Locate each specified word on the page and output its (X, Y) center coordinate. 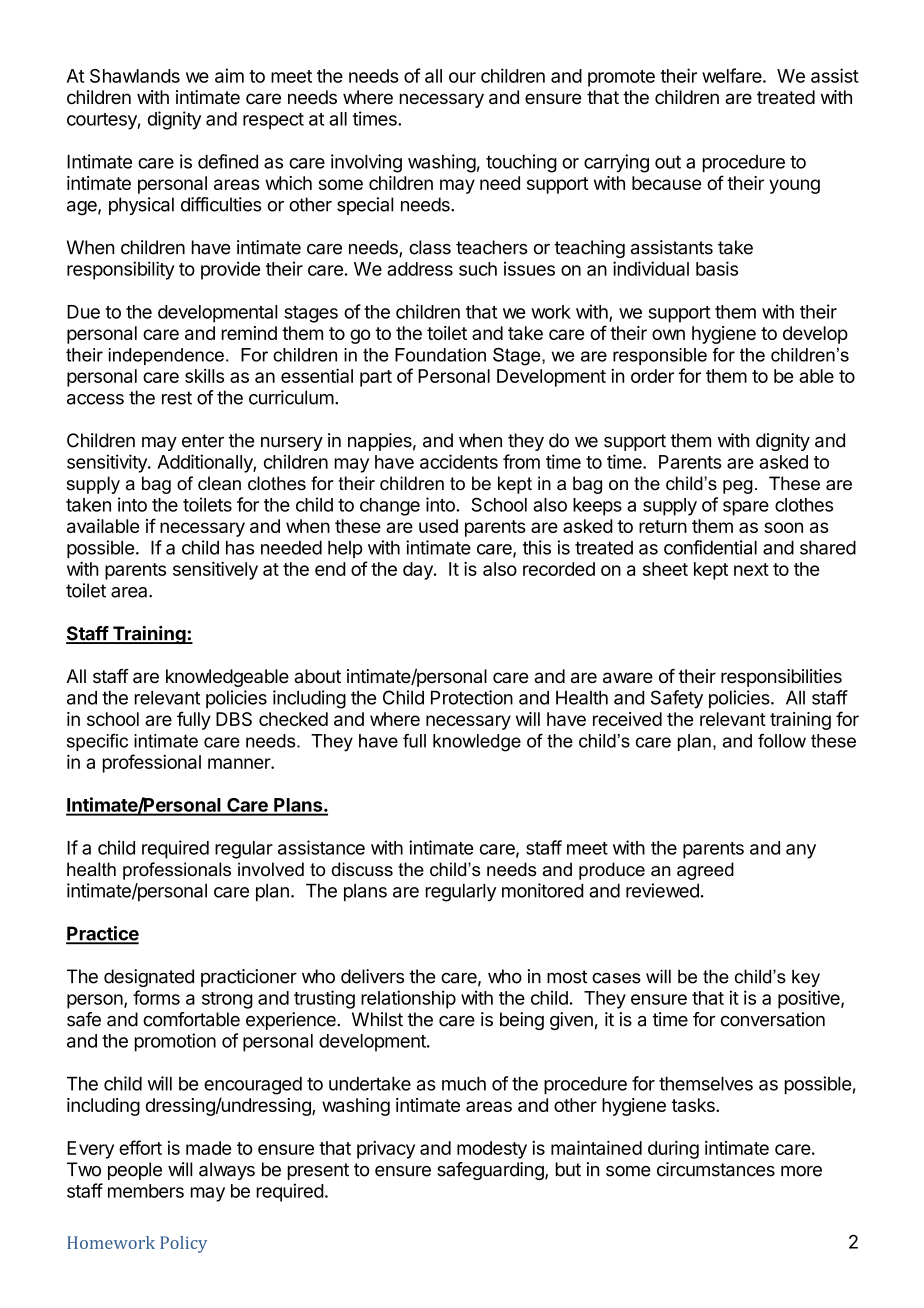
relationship (408, 999)
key (806, 978)
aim (229, 75)
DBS (234, 719)
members (146, 1191)
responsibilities (781, 678)
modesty (492, 1150)
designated (149, 978)
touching (521, 163)
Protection (472, 697)
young (794, 186)
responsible (660, 356)
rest (177, 398)
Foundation (440, 355)
